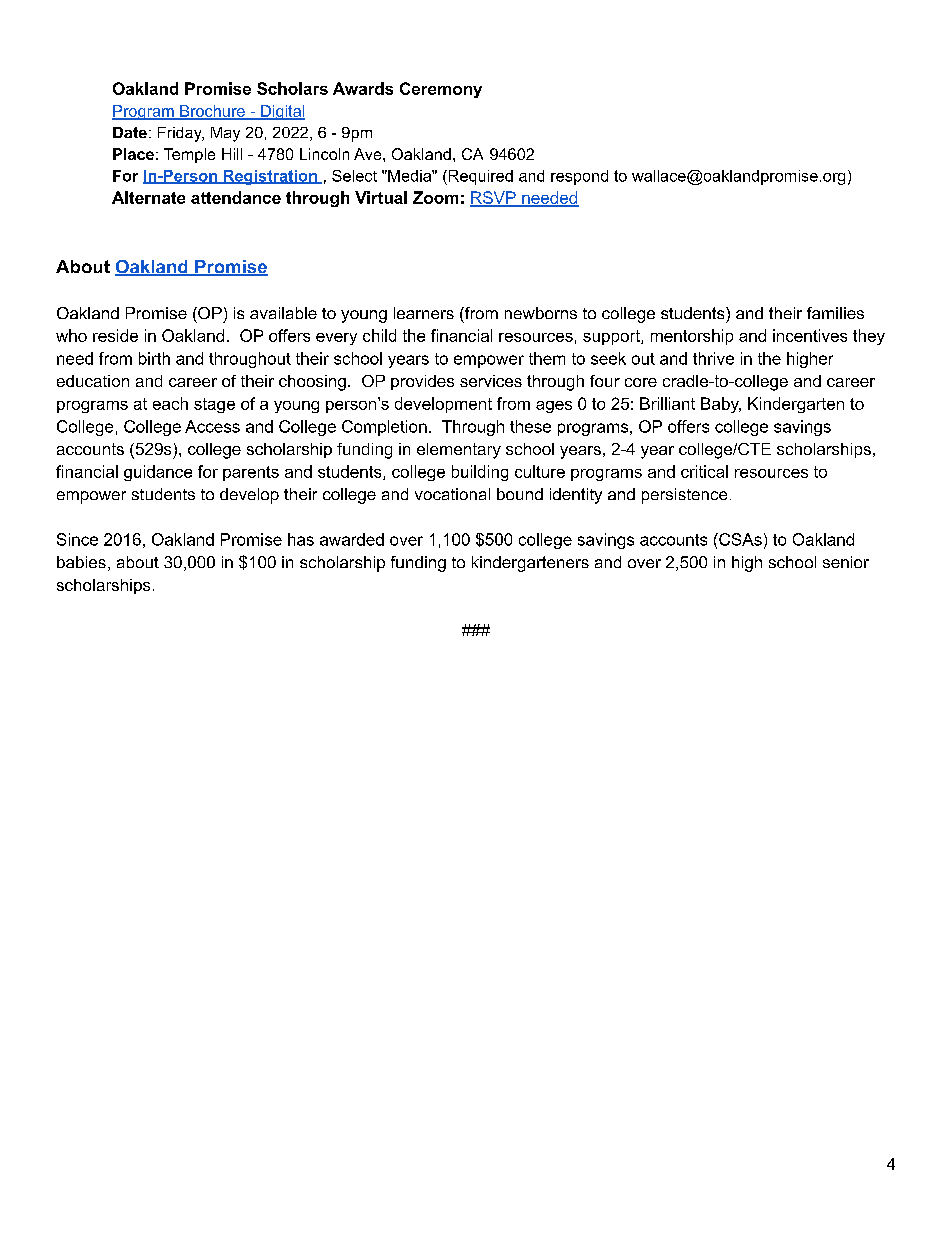 The width and height of the document is (952, 1233). Describe the element at coordinates (846, 562) in the document. I see `senior` at that location.
